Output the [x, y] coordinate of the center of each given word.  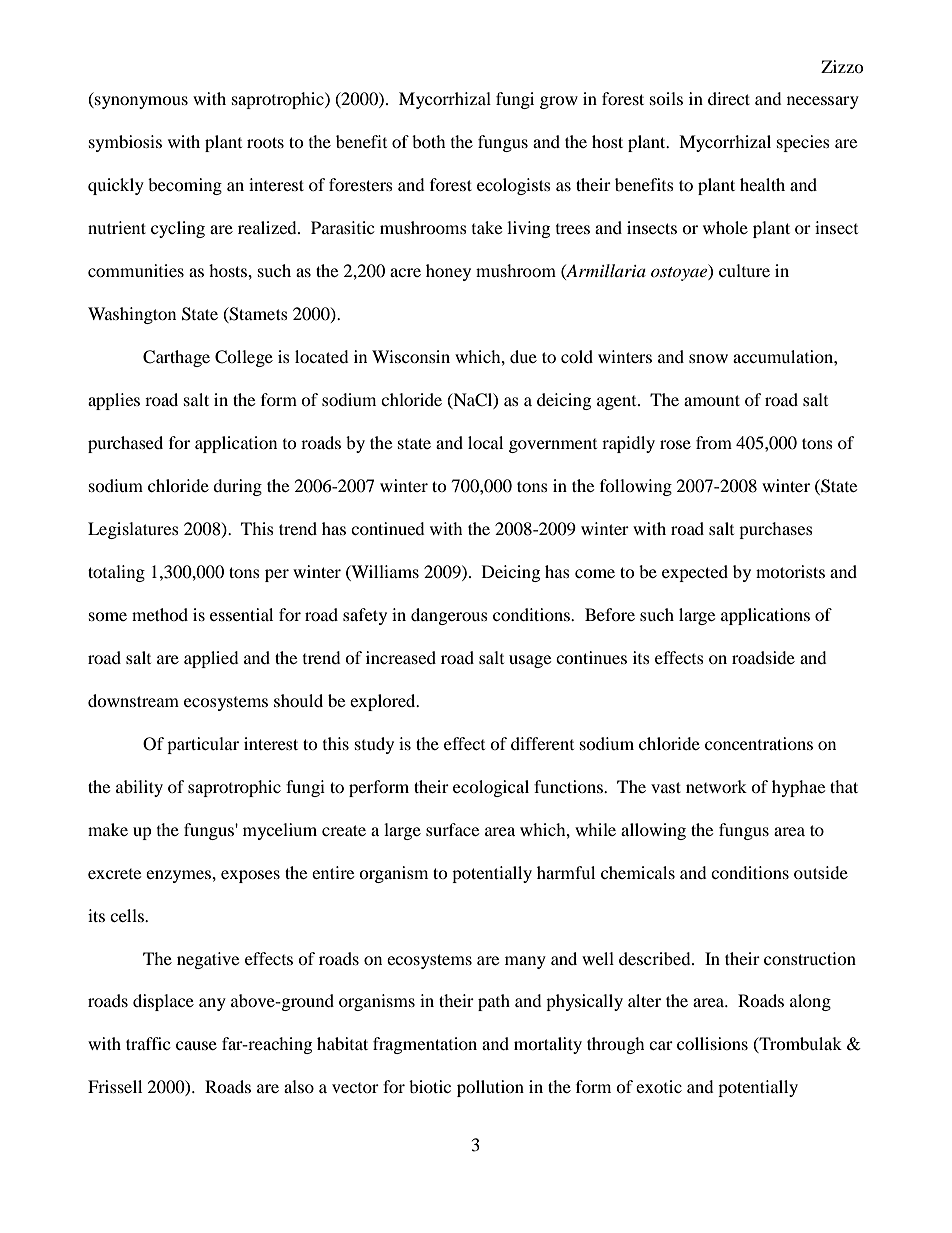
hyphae [798, 788]
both [429, 141]
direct [729, 98]
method [160, 614]
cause [196, 1045]
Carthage [176, 358]
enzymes [179, 876]
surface [452, 829]
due [523, 356]
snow [708, 358]
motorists [790, 571]
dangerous [449, 616]
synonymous [140, 102]
